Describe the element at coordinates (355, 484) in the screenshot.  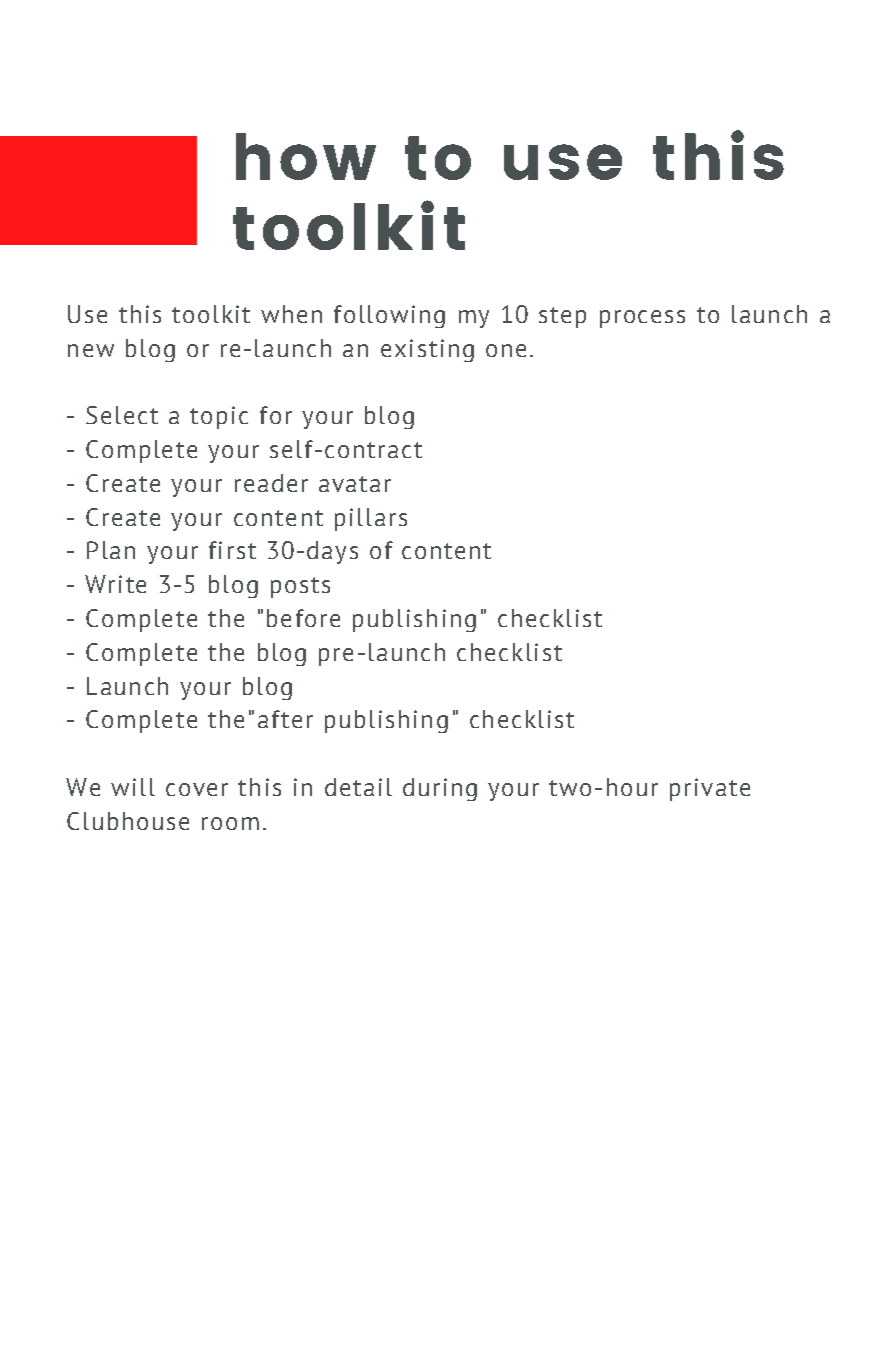
I see `avatar` at that location.
